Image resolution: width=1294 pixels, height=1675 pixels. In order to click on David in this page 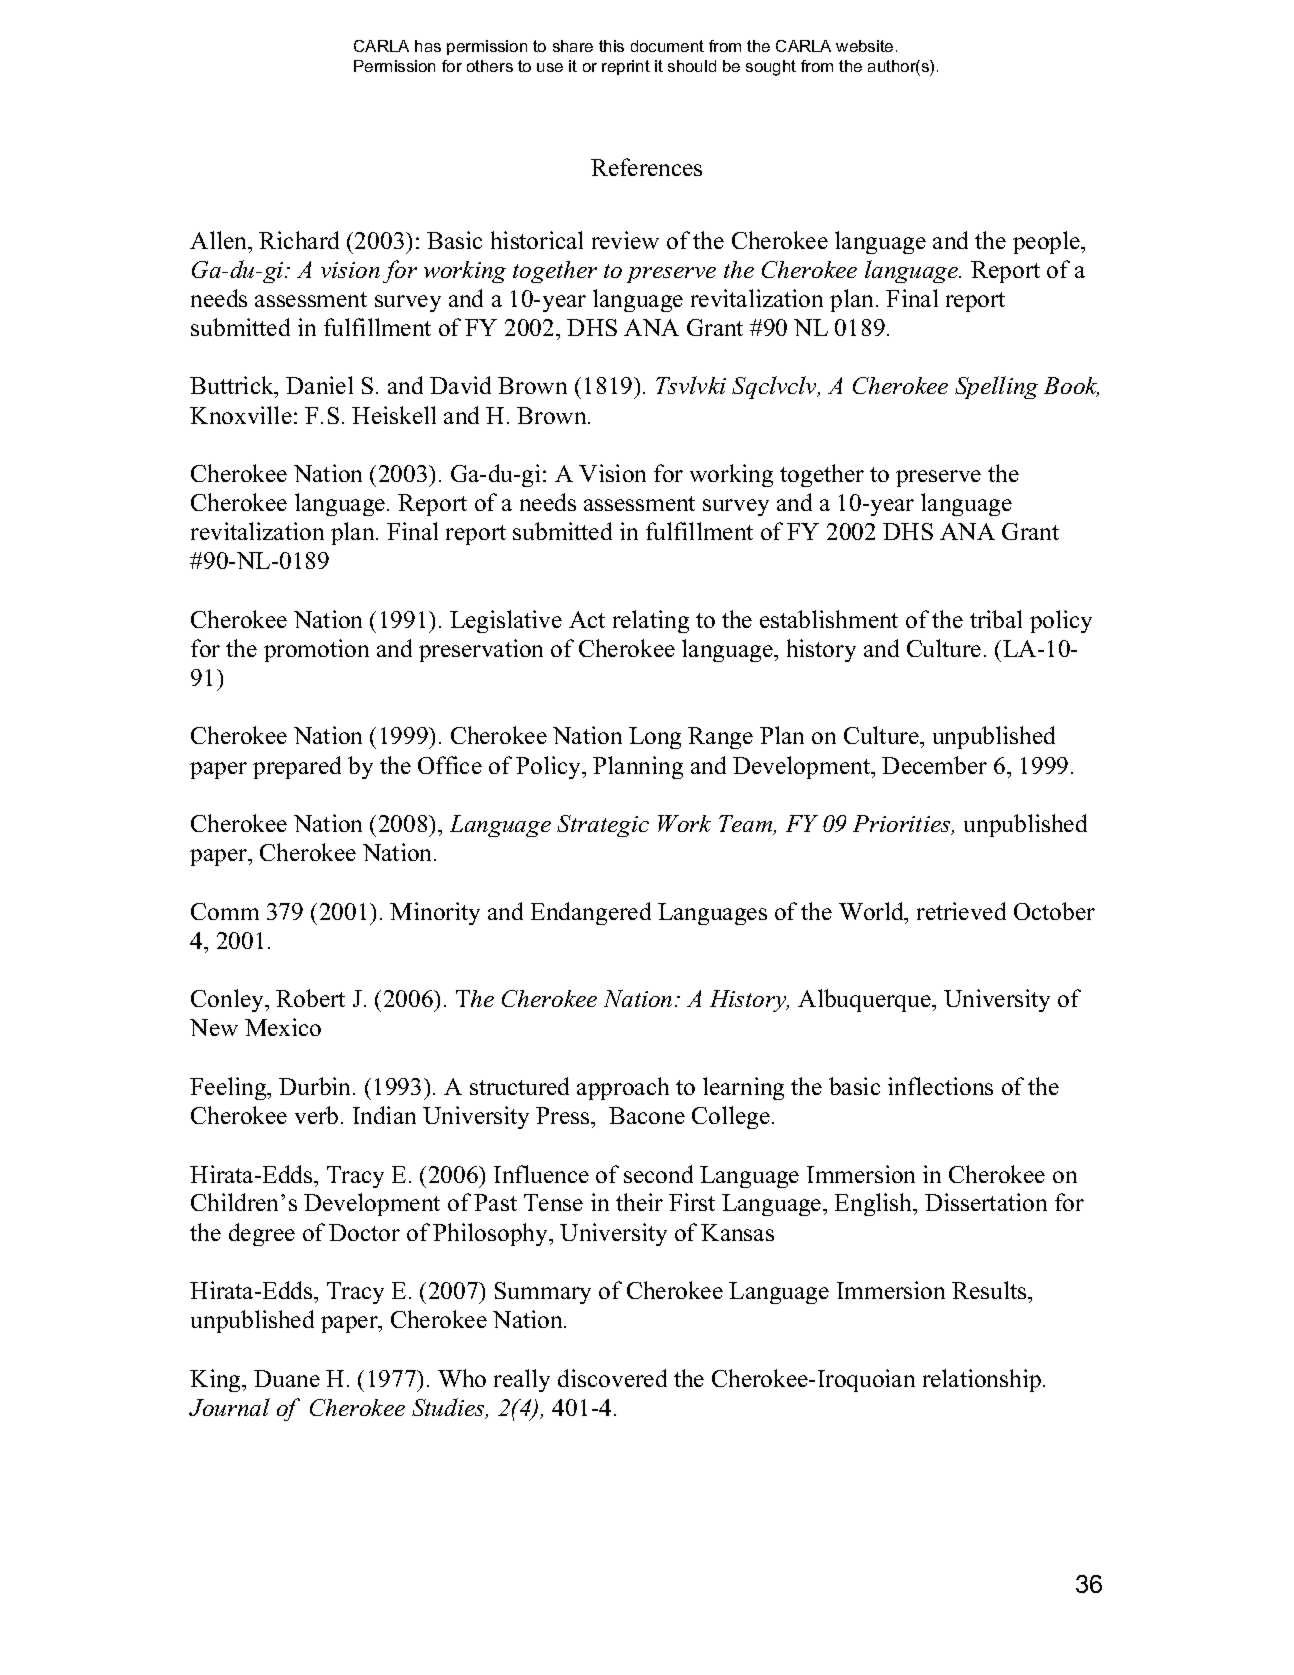, I will do `click(460, 385)`.
